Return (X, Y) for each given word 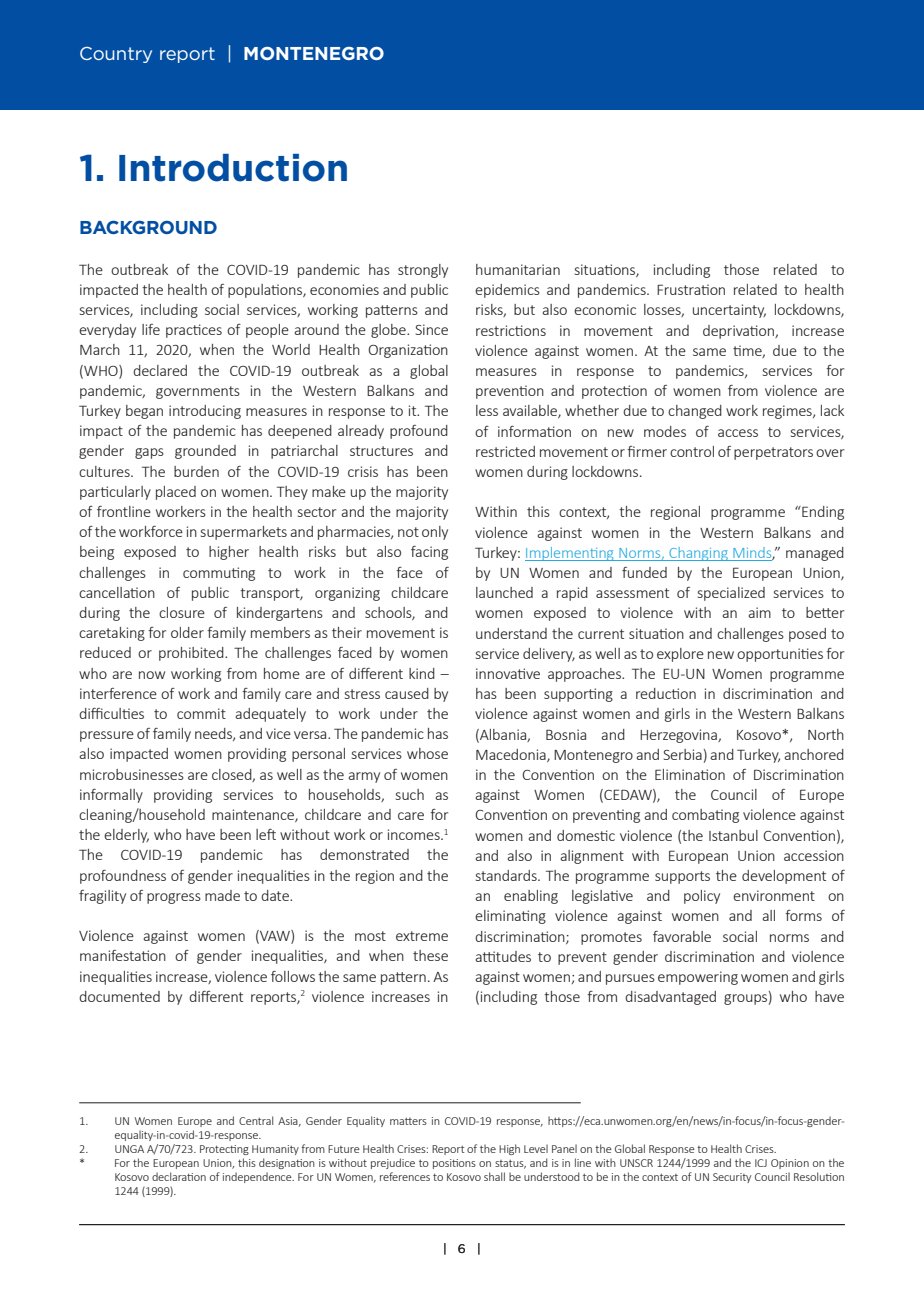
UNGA (129, 1149)
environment (774, 895)
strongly (423, 271)
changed (695, 412)
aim (760, 612)
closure (182, 612)
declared (160, 370)
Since (432, 329)
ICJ (761, 1163)
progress (174, 898)
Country (116, 55)
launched (504, 592)
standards (507, 875)
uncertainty (729, 311)
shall (494, 1176)
